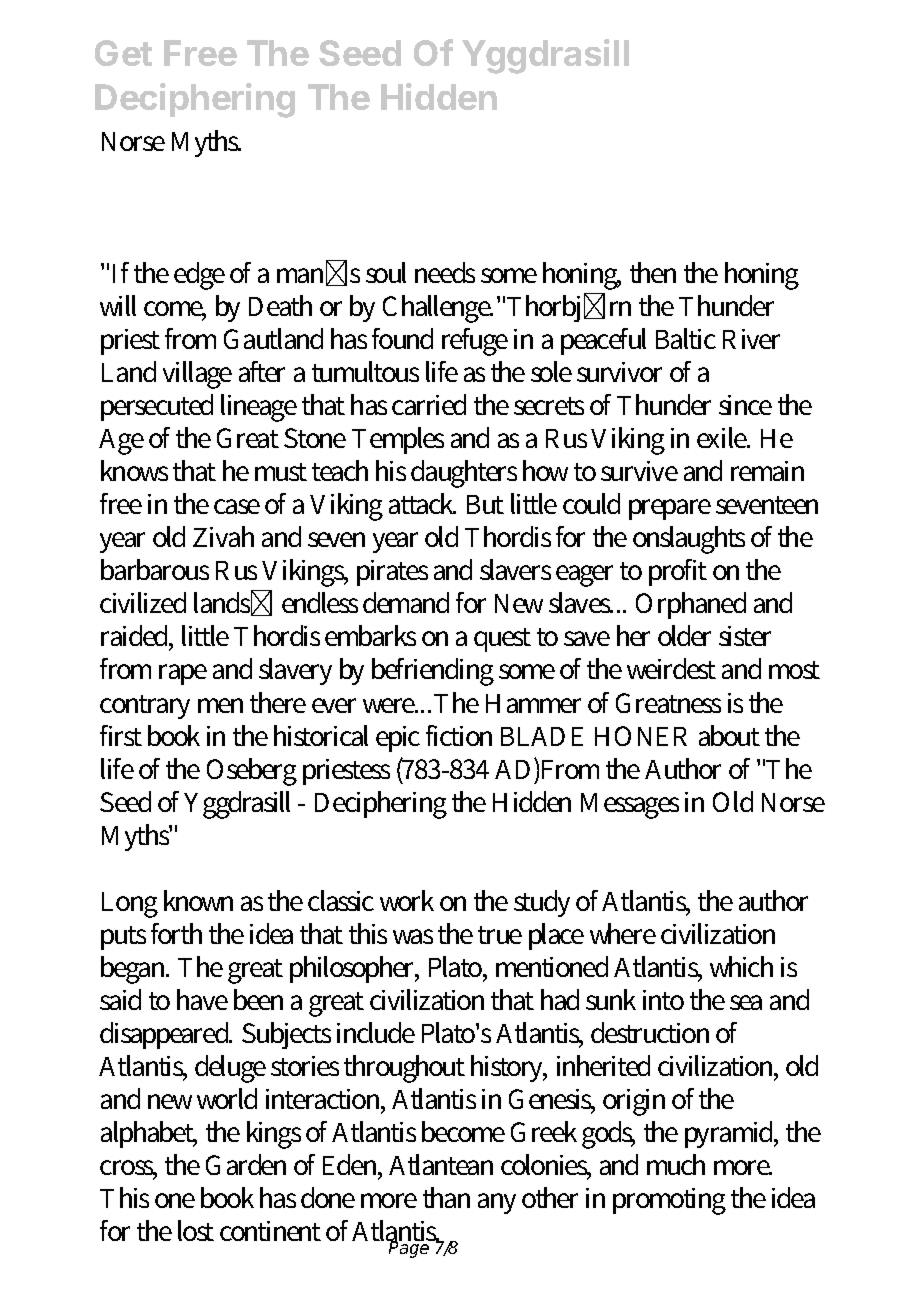  I want to click on lost, so click(196, 1230).
